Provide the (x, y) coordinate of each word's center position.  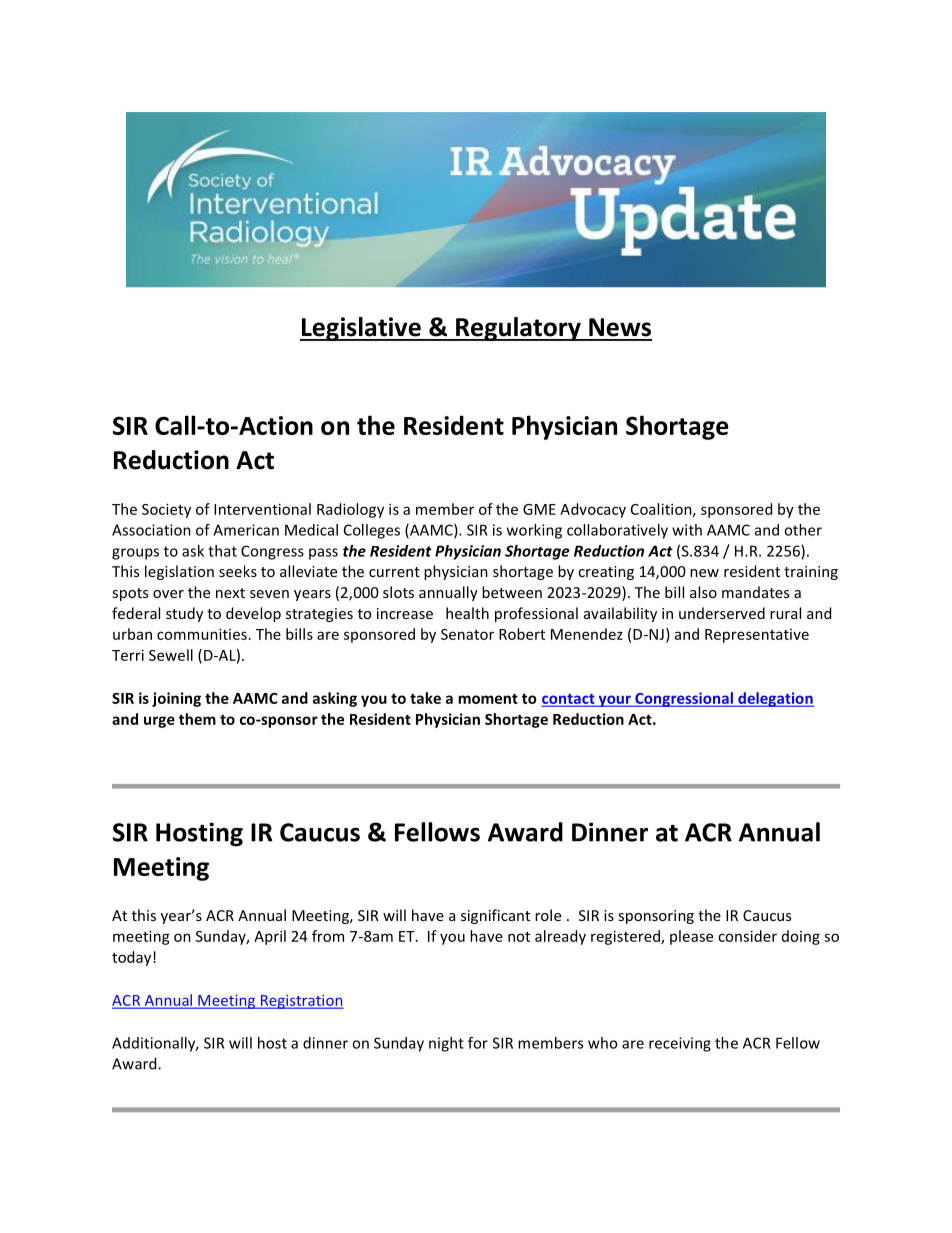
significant (495, 916)
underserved (722, 613)
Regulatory (518, 329)
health (467, 613)
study (184, 614)
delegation (775, 699)
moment (488, 698)
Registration (301, 1002)
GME (539, 509)
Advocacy (593, 510)
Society (166, 510)
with (687, 530)
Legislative (361, 329)
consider (747, 936)
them (197, 719)
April (270, 937)
